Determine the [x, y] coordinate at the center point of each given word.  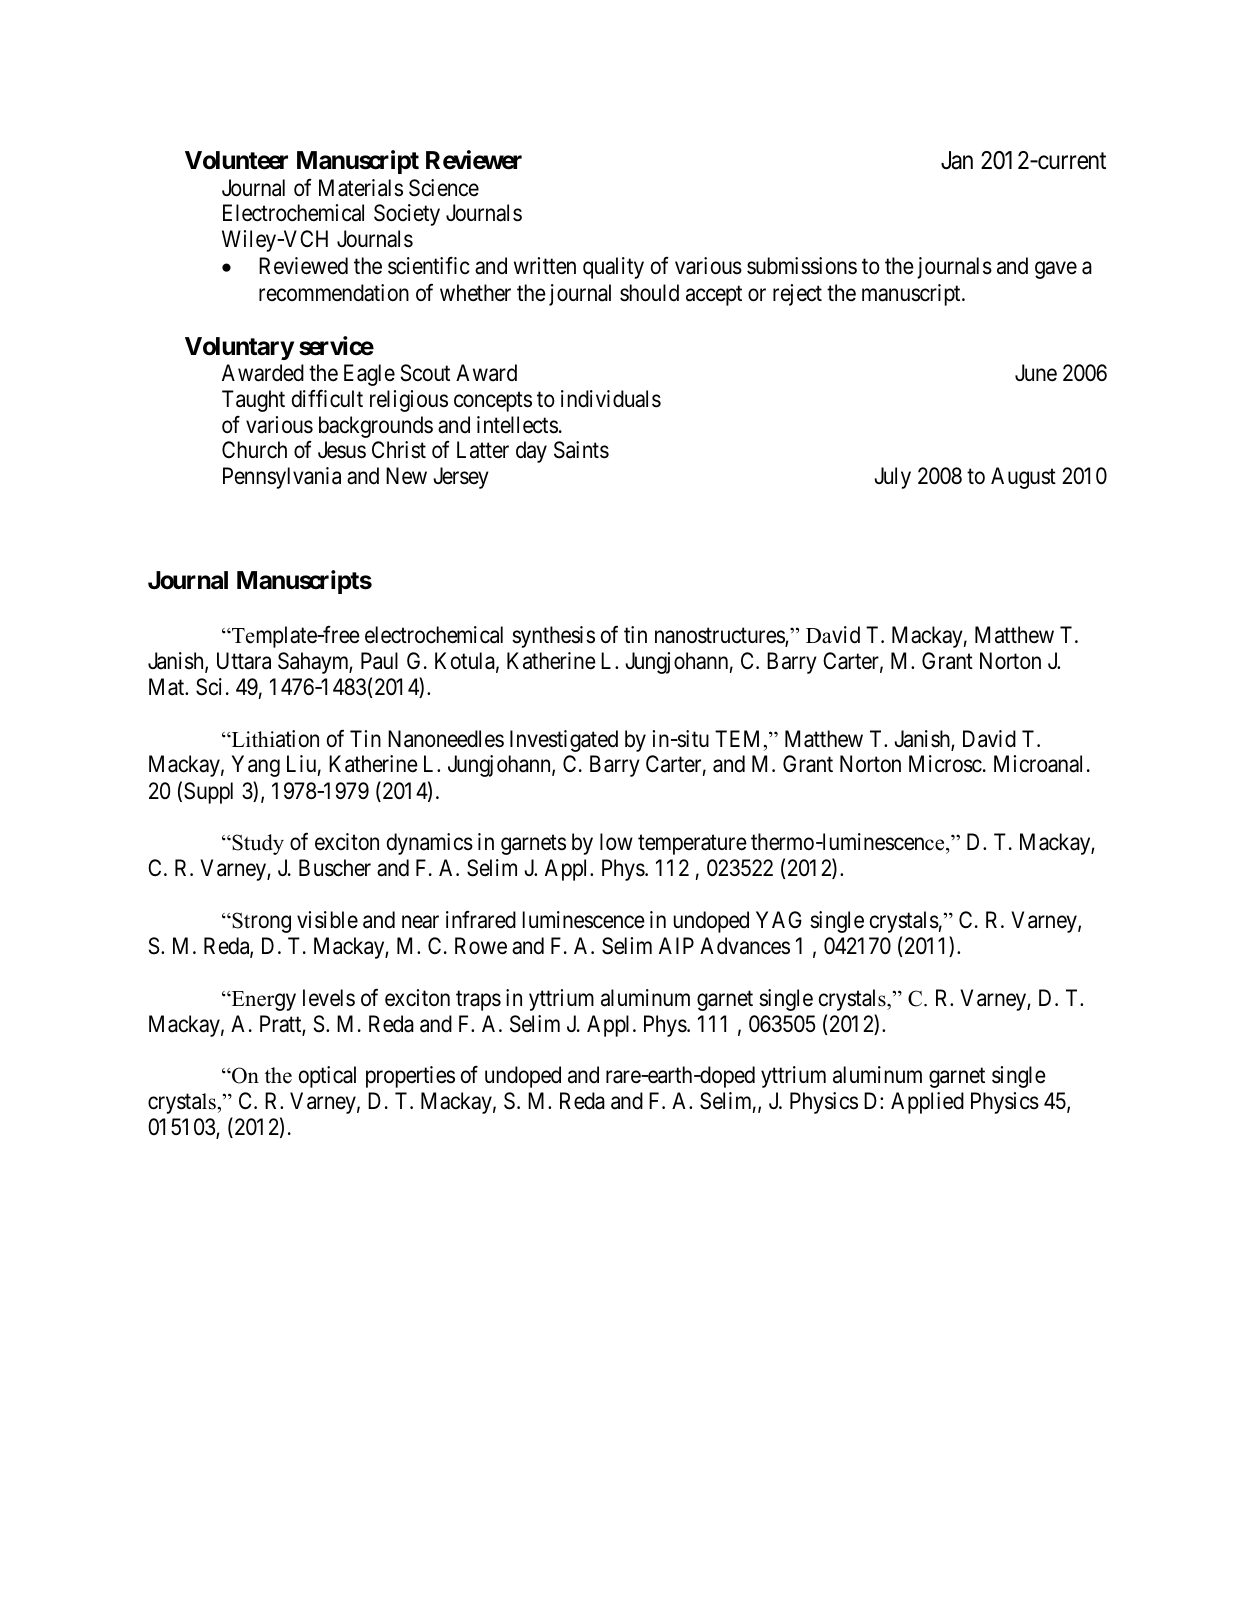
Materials [361, 188]
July [892, 478]
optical [327, 1077]
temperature [692, 845]
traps [478, 1001]
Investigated [564, 741]
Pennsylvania [282, 478]
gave [1056, 270]
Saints [581, 450]
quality [613, 268]
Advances [745, 946]
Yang [256, 766]
